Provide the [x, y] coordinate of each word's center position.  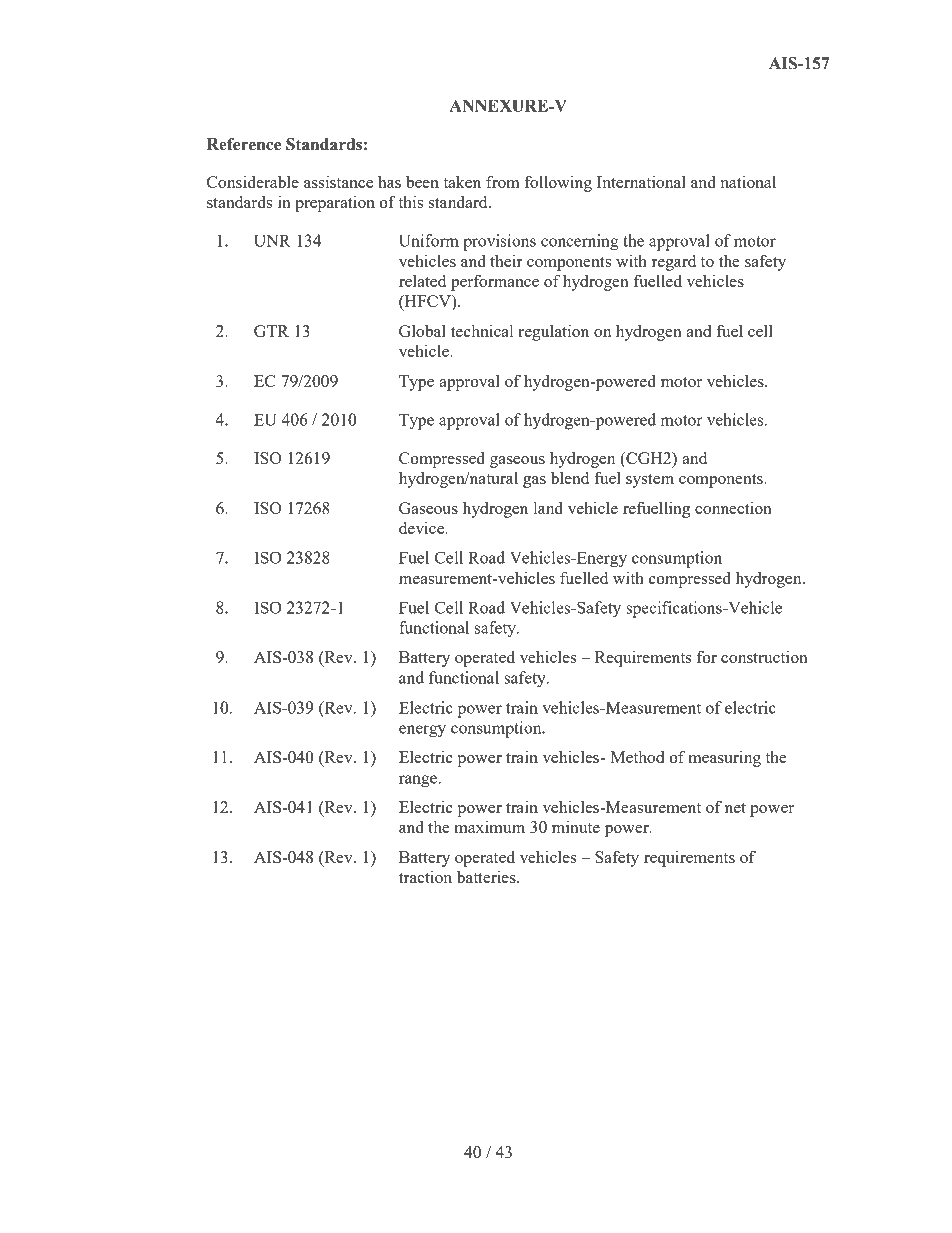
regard [674, 262]
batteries [487, 876]
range [419, 781]
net [735, 808]
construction [764, 656]
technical [482, 331]
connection [733, 508]
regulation [554, 332]
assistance [338, 181]
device [423, 527]
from [502, 181]
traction [425, 876]
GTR [271, 331]
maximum [489, 827]
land [548, 507]
